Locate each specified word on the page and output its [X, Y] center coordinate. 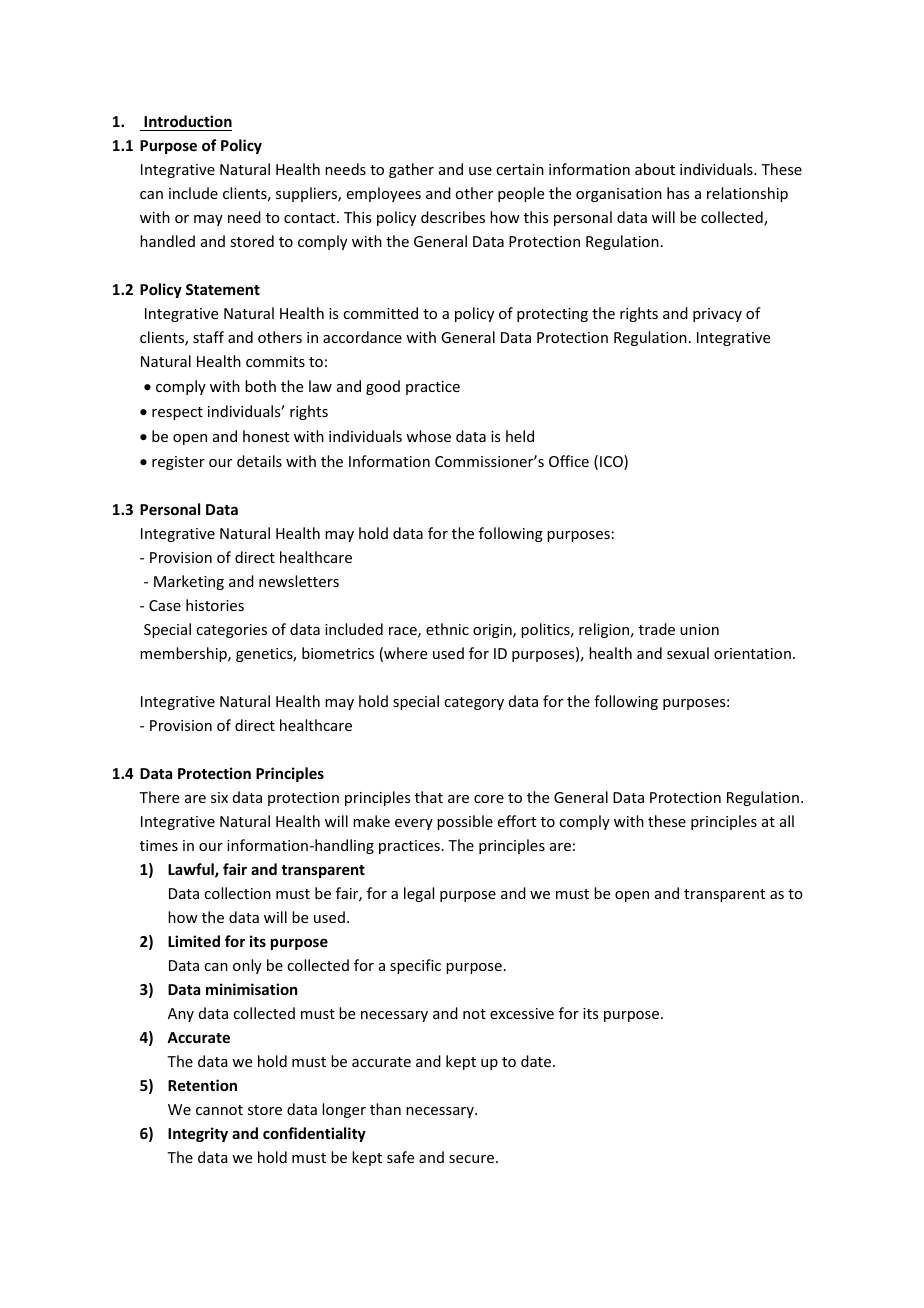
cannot [219, 1110]
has [678, 193]
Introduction [187, 123]
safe [400, 1157]
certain [520, 169]
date [537, 1061]
